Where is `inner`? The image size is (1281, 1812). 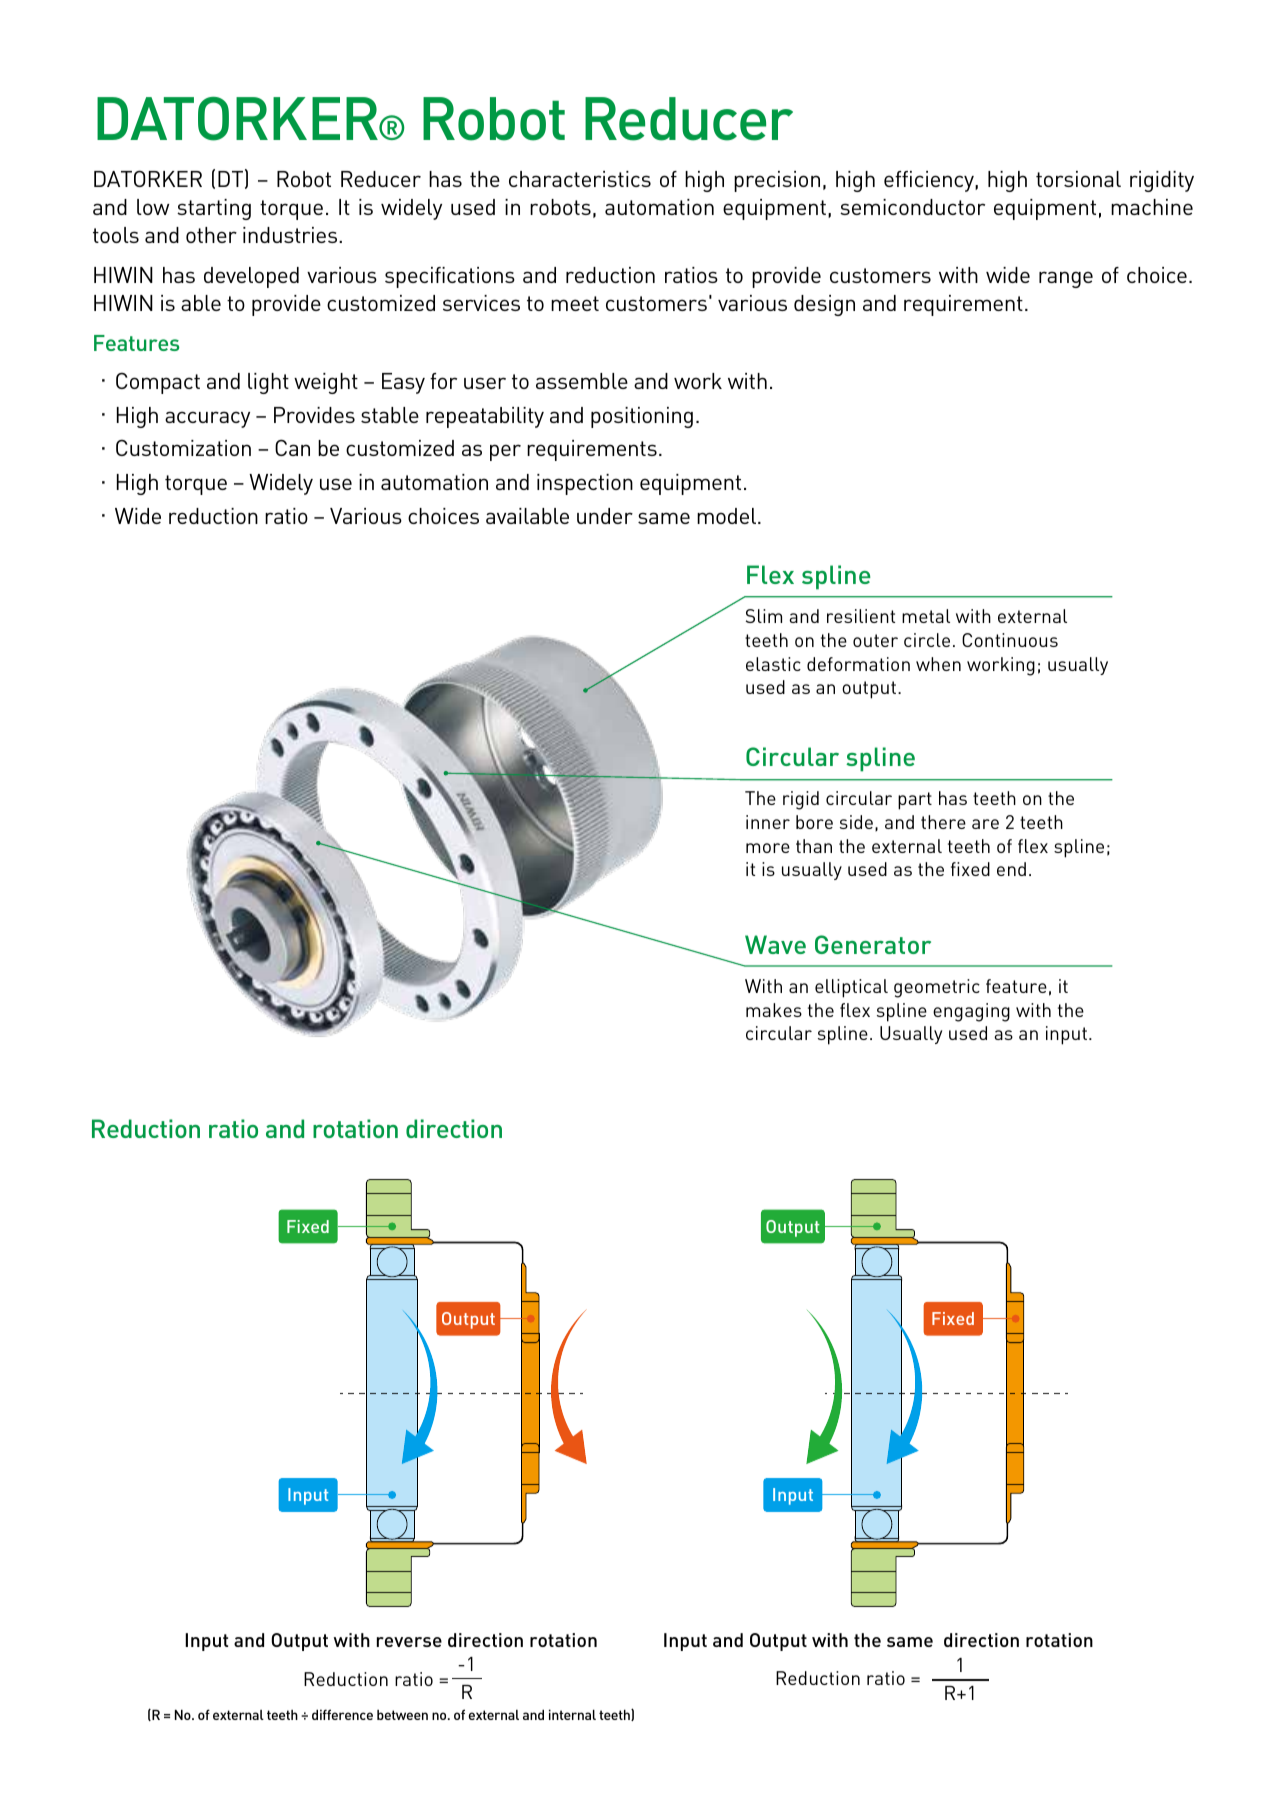 inner is located at coordinates (768, 822).
